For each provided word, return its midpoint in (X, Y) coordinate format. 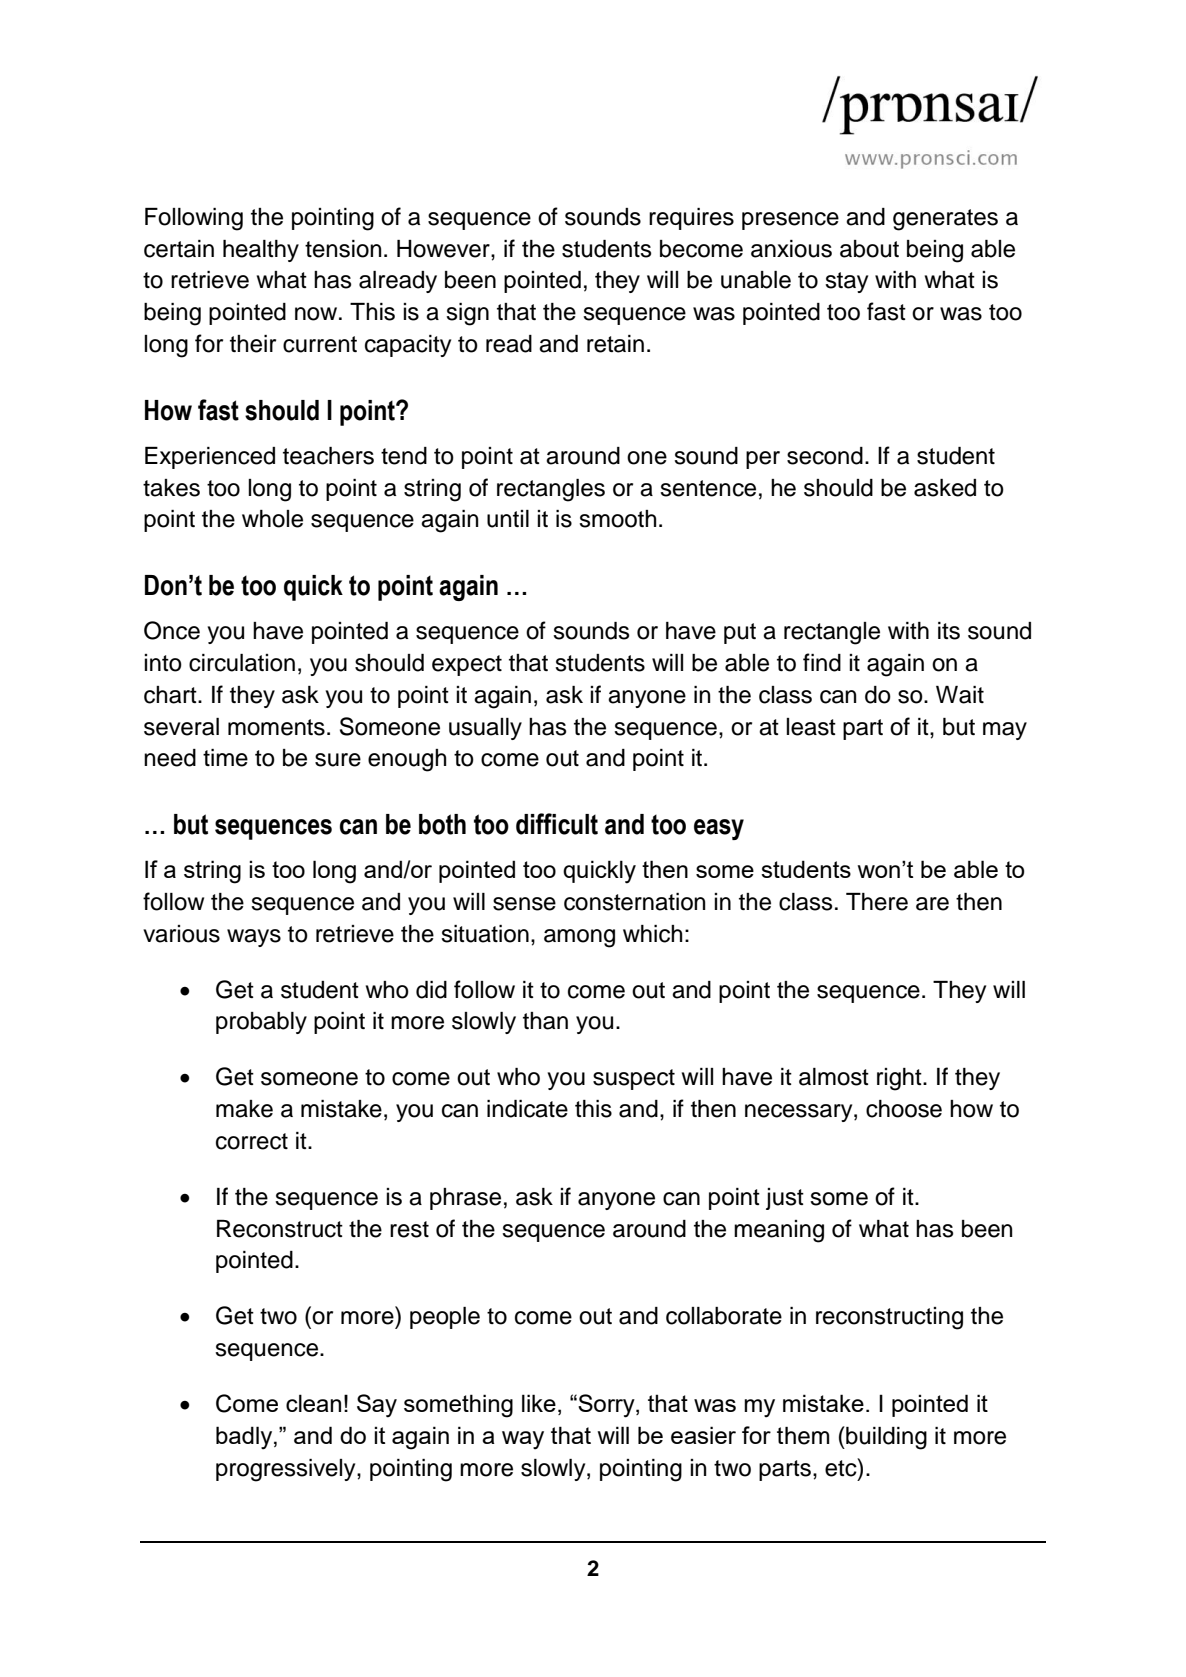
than (545, 1021)
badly (245, 1438)
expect (467, 665)
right (900, 1079)
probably (261, 1023)
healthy (261, 251)
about (869, 249)
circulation (242, 663)
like (539, 1403)
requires (691, 219)
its (949, 631)
